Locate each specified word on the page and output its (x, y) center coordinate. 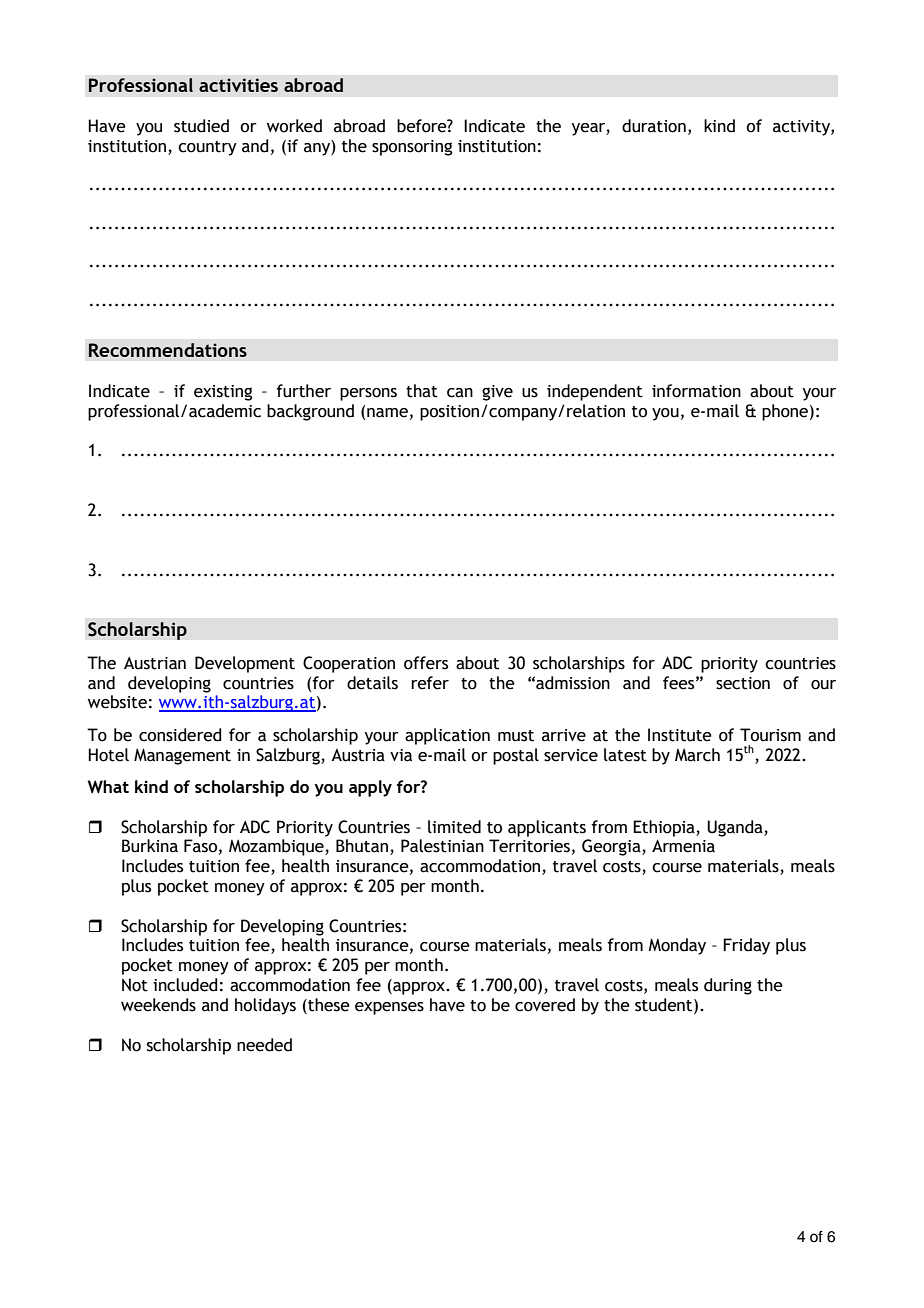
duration (654, 126)
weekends (158, 1005)
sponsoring (412, 148)
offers (426, 663)
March (697, 755)
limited (454, 827)
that (422, 391)
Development (245, 664)
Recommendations (168, 350)
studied (201, 126)
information (696, 391)
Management (182, 756)
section (743, 683)
